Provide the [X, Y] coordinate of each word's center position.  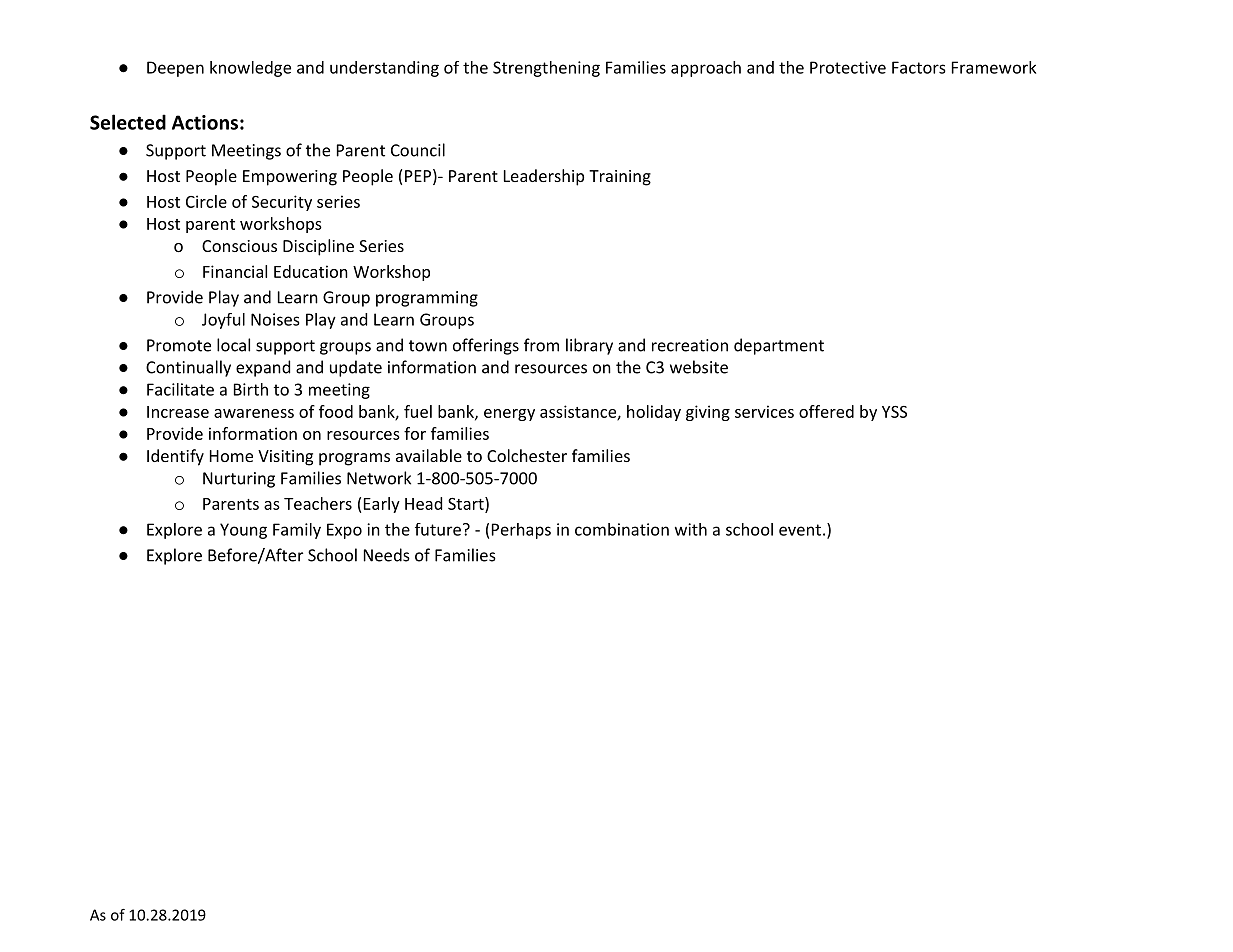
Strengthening [546, 69]
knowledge [250, 69]
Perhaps [521, 531]
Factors [919, 67]
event [800, 530]
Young [243, 531]
